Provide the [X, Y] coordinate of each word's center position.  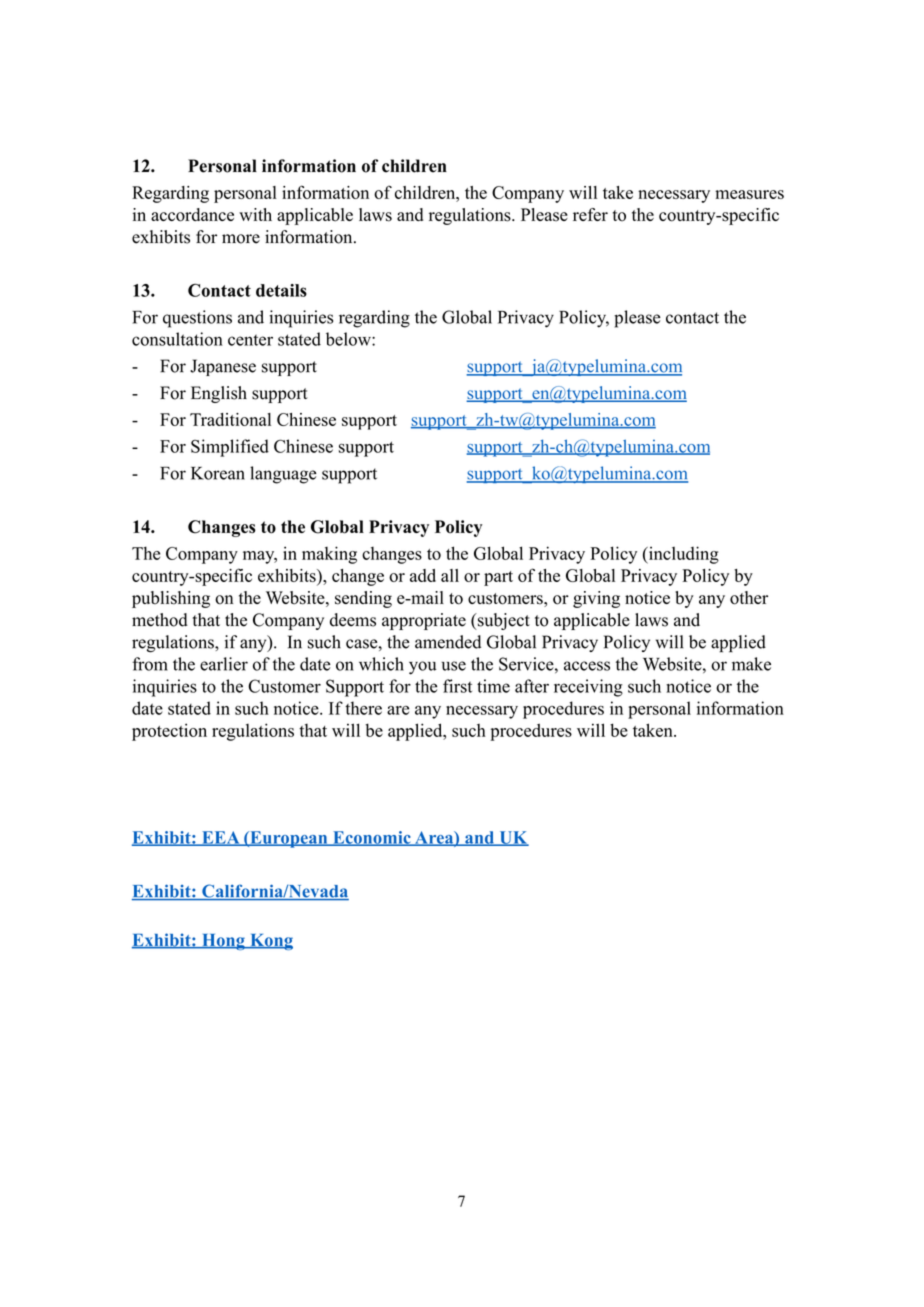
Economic [371, 838]
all [450, 575]
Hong [223, 942]
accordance [192, 215]
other [749, 598]
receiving [588, 688]
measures [749, 194]
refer [590, 214]
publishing [171, 599]
